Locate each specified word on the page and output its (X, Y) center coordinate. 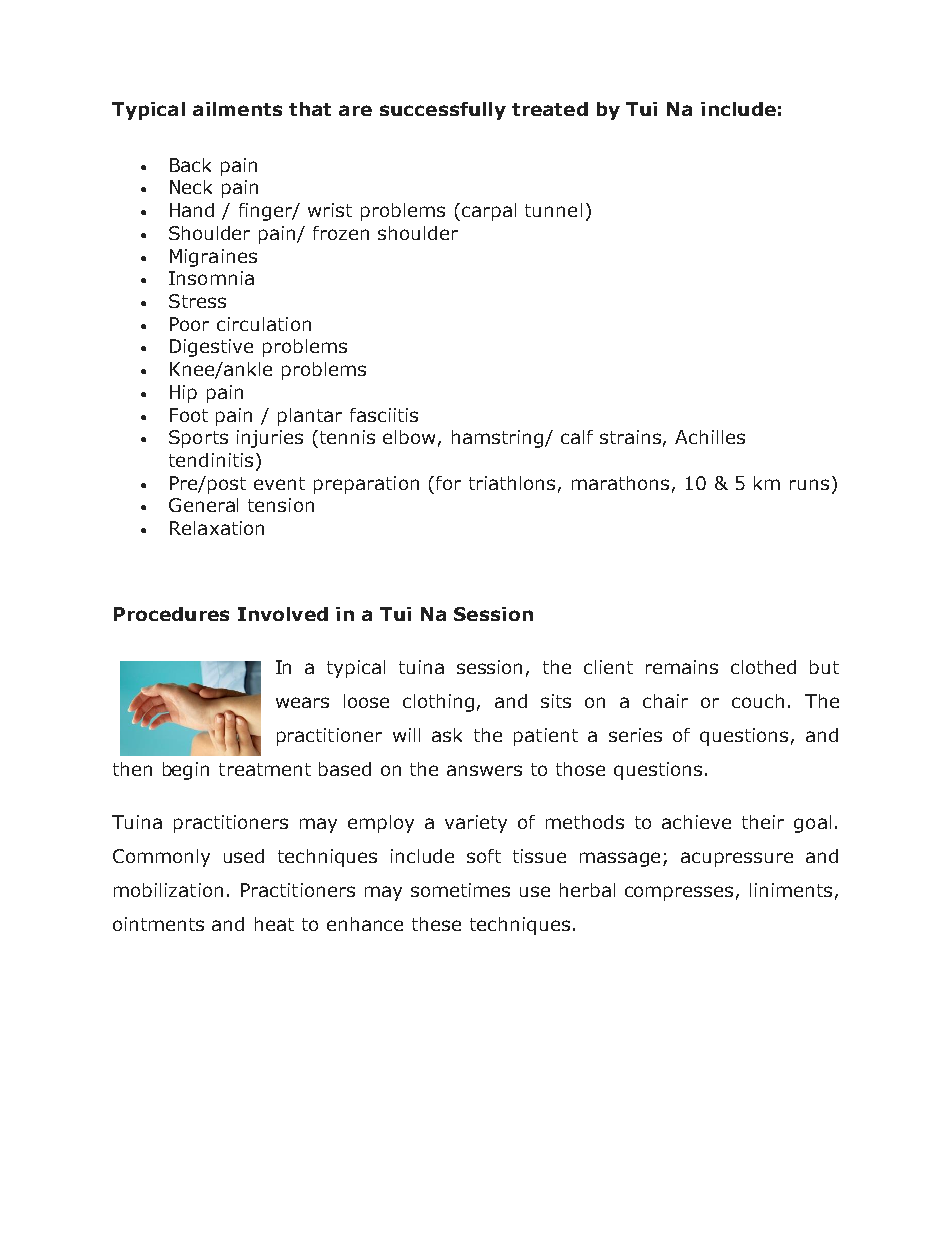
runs (809, 484)
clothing (438, 703)
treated (550, 109)
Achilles (710, 437)
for (448, 483)
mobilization (168, 890)
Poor (189, 324)
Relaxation (217, 528)
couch (758, 701)
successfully (443, 111)
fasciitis (384, 415)
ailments (237, 109)
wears (302, 702)
